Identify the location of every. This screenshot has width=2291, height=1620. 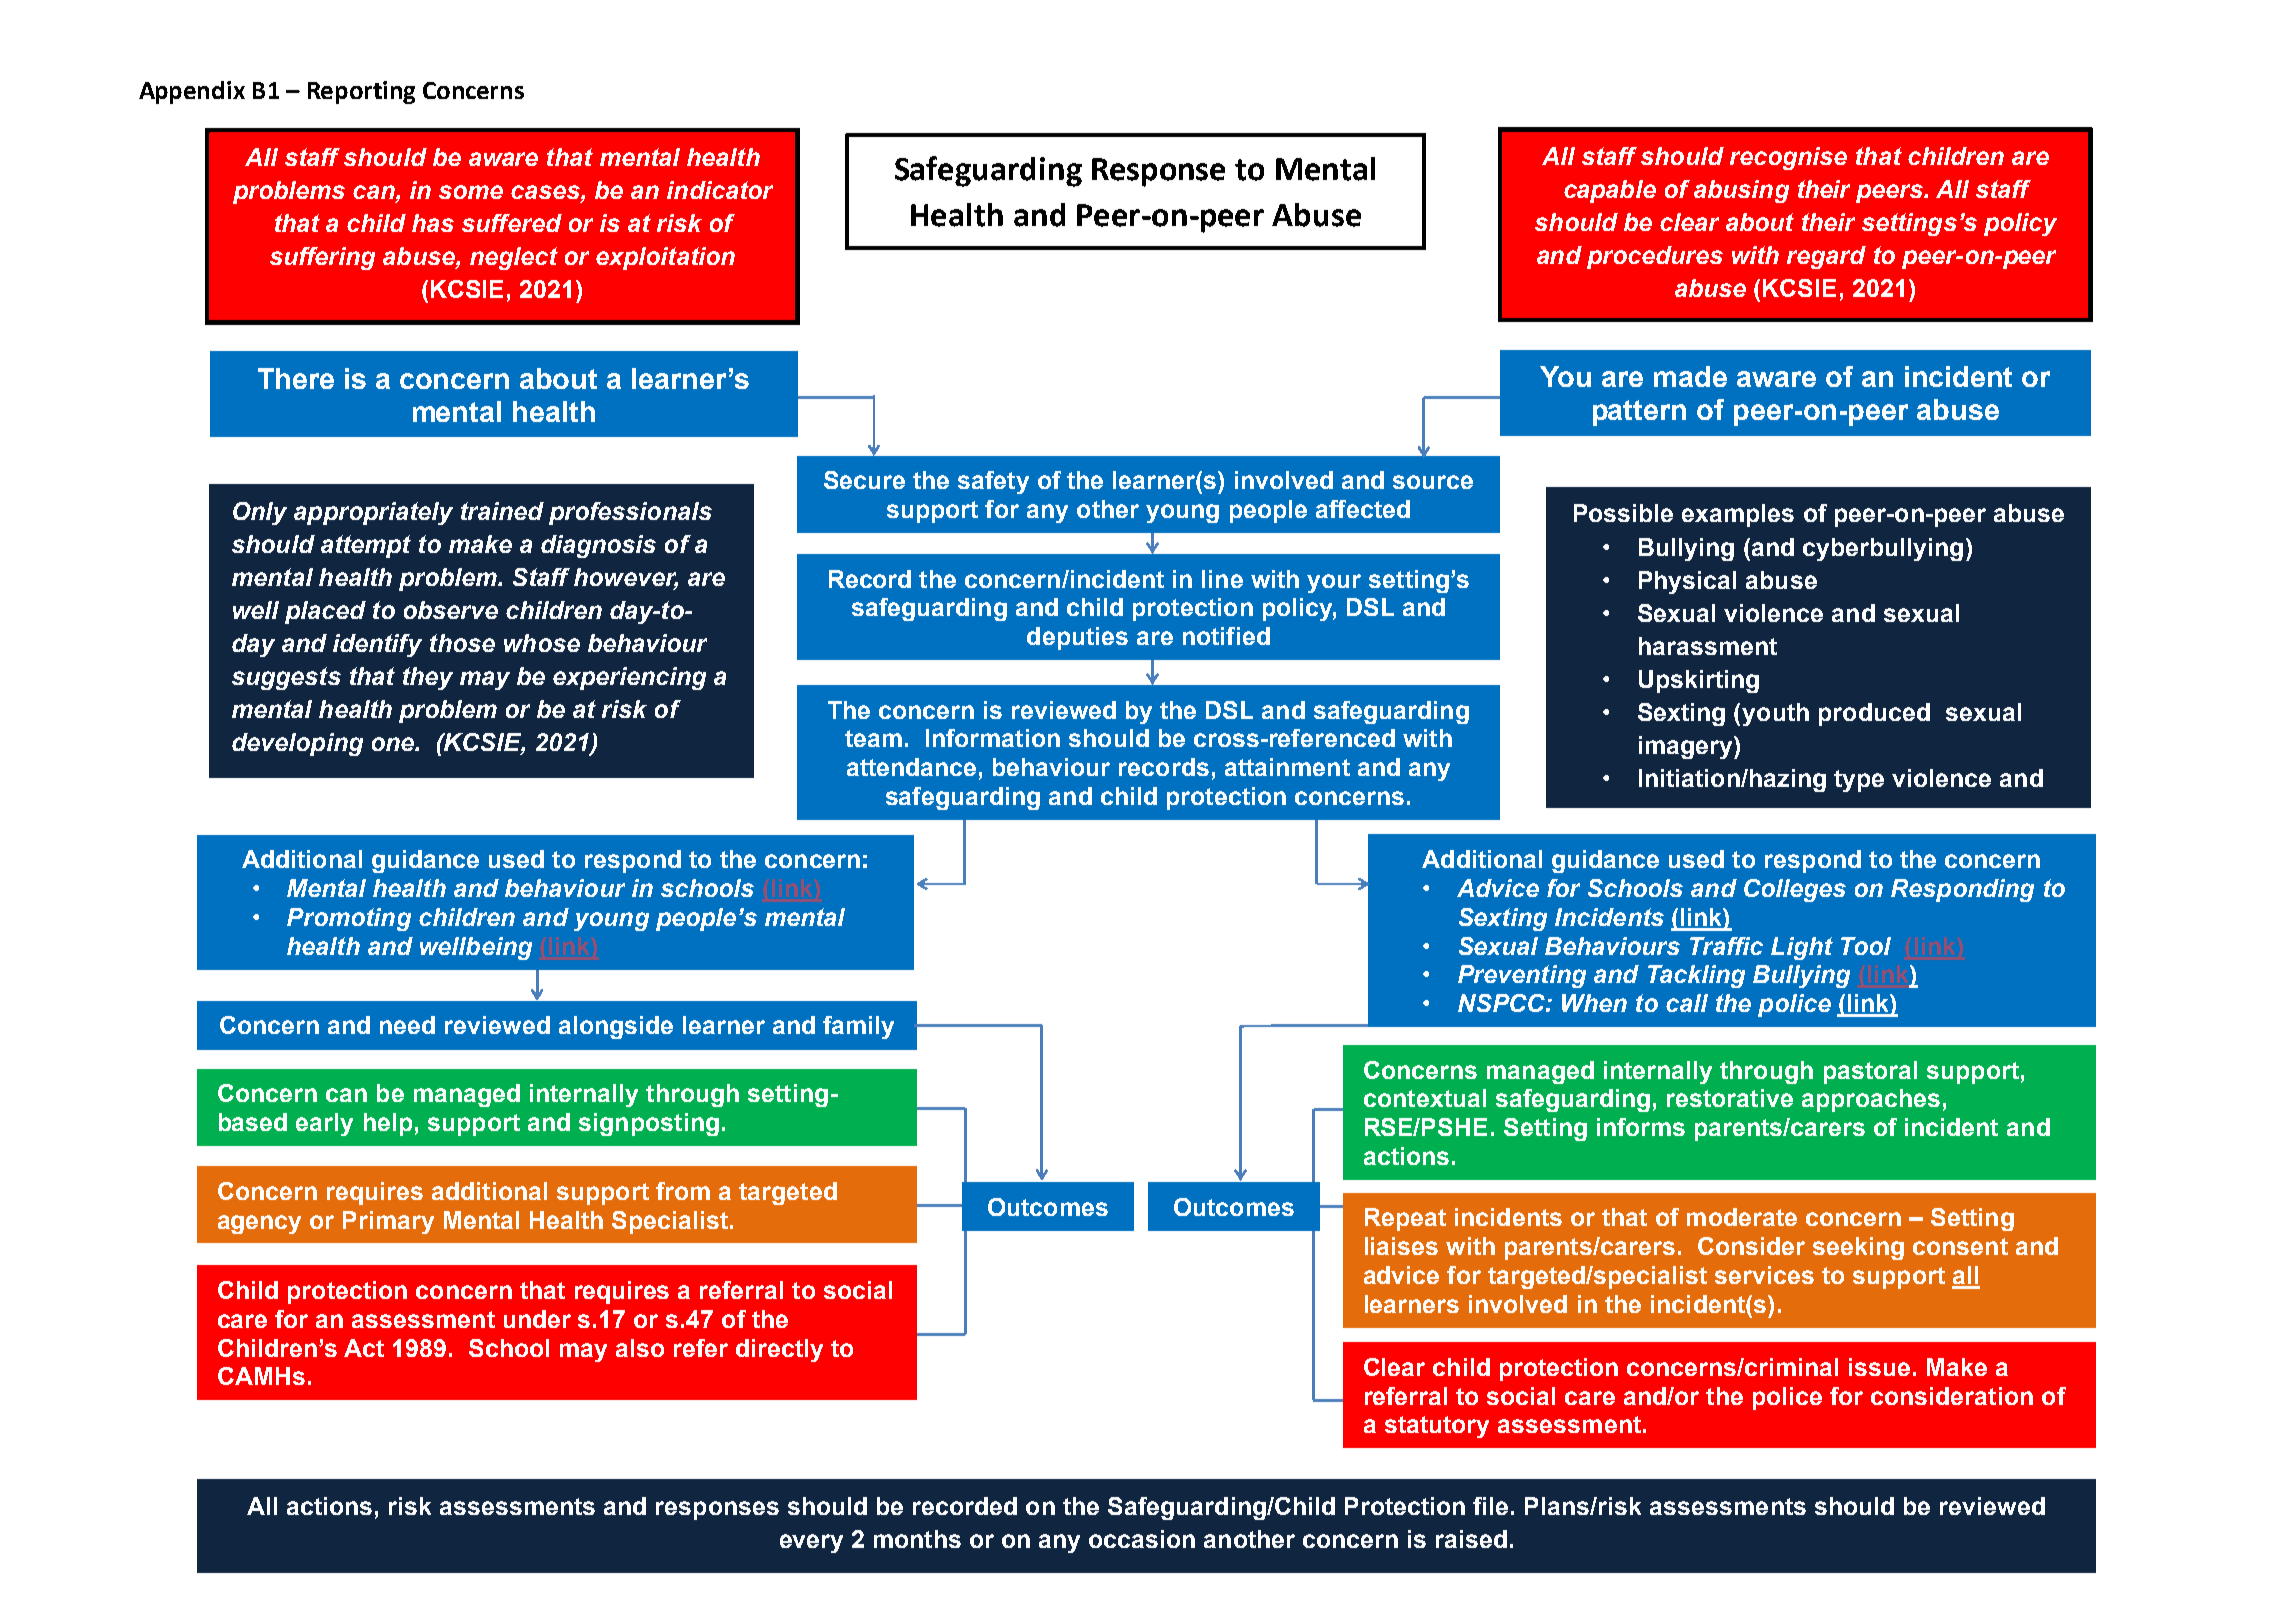
(811, 1543).
